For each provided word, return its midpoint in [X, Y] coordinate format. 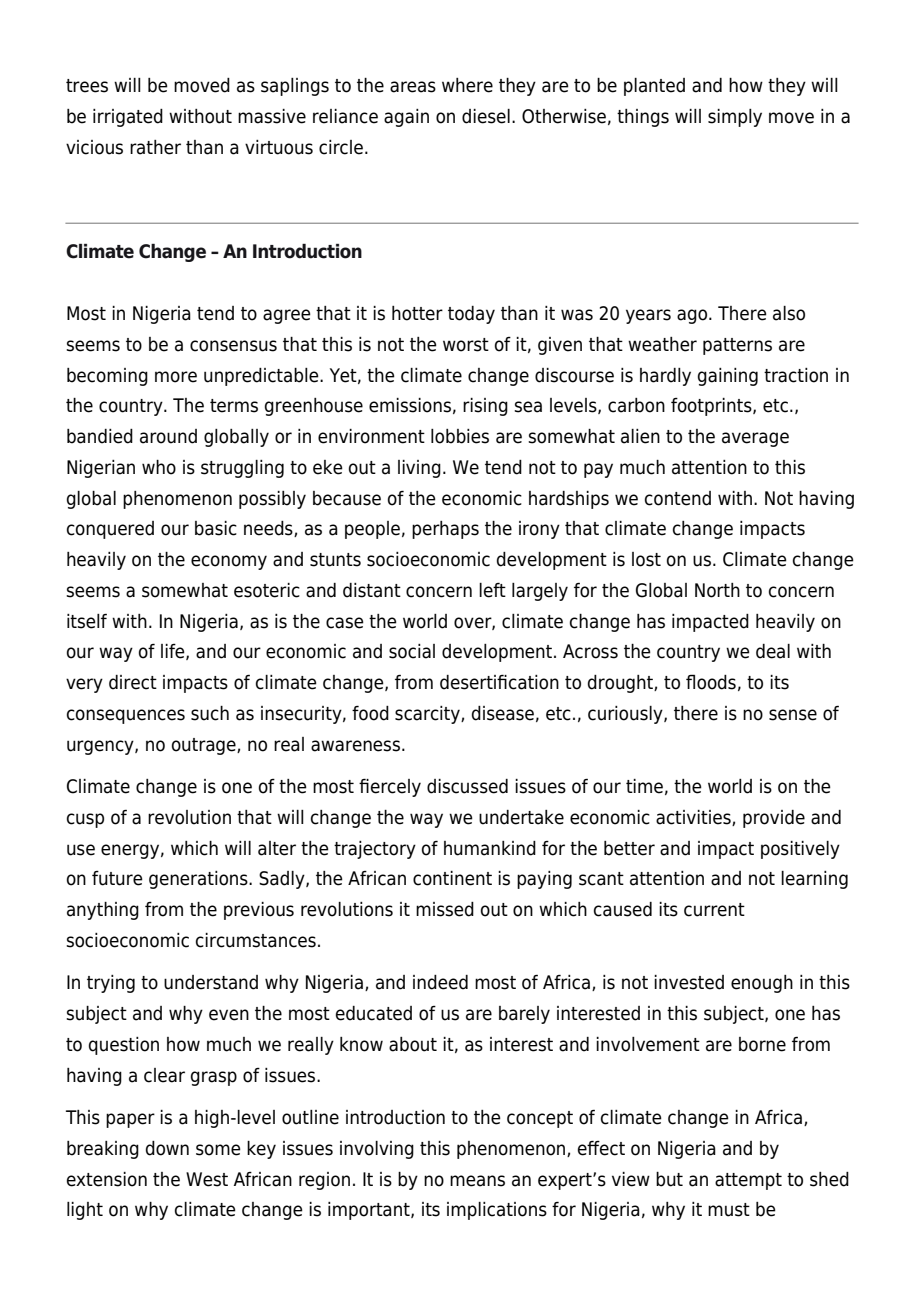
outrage [205, 746]
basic [216, 528]
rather [155, 147]
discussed [467, 786]
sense [793, 715]
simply [735, 118]
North [717, 590]
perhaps [445, 530]
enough [762, 984]
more [176, 377]
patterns [737, 346]
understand [211, 982]
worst [466, 345]
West [207, 1179]
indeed [440, 982]
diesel [486, 116]
